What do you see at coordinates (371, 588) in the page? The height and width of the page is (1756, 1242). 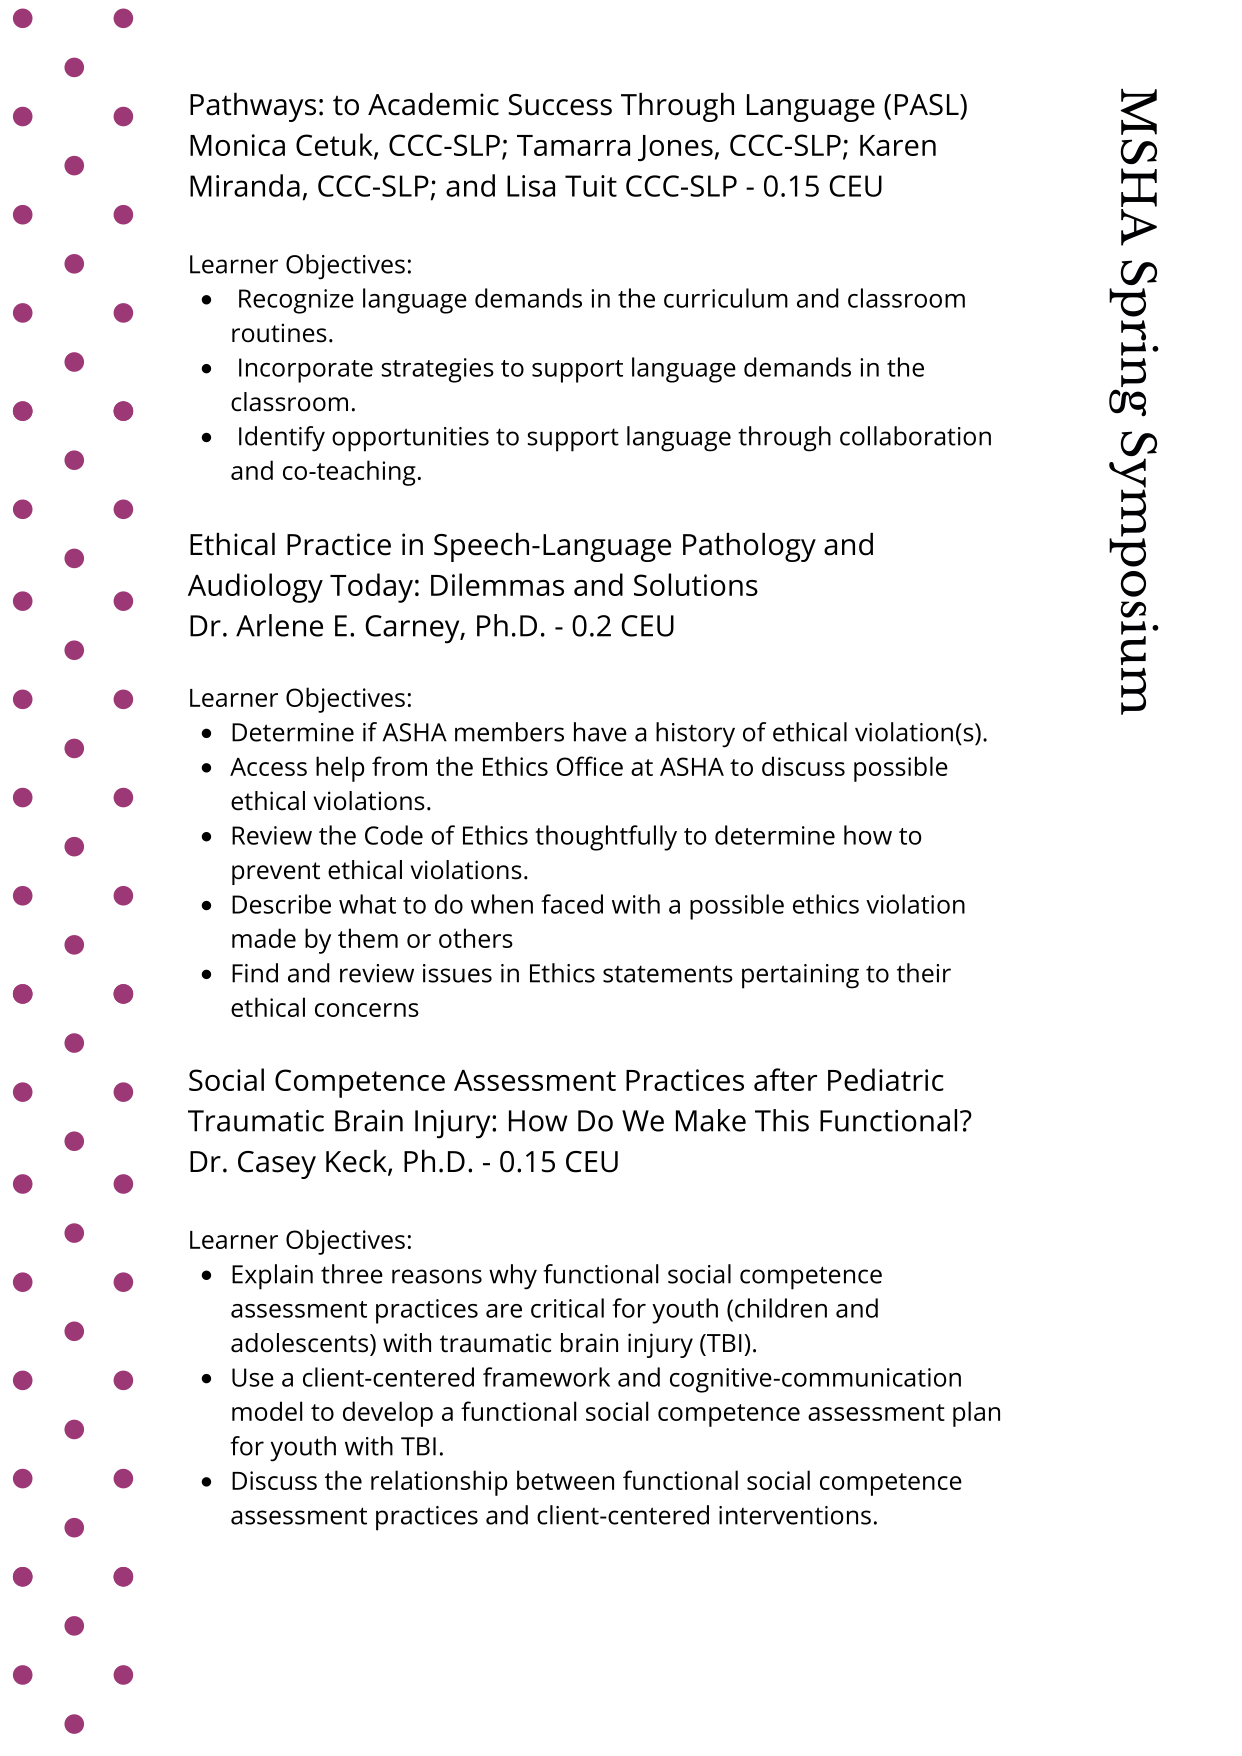 I see `Today` at bounding box center [371, 588].
